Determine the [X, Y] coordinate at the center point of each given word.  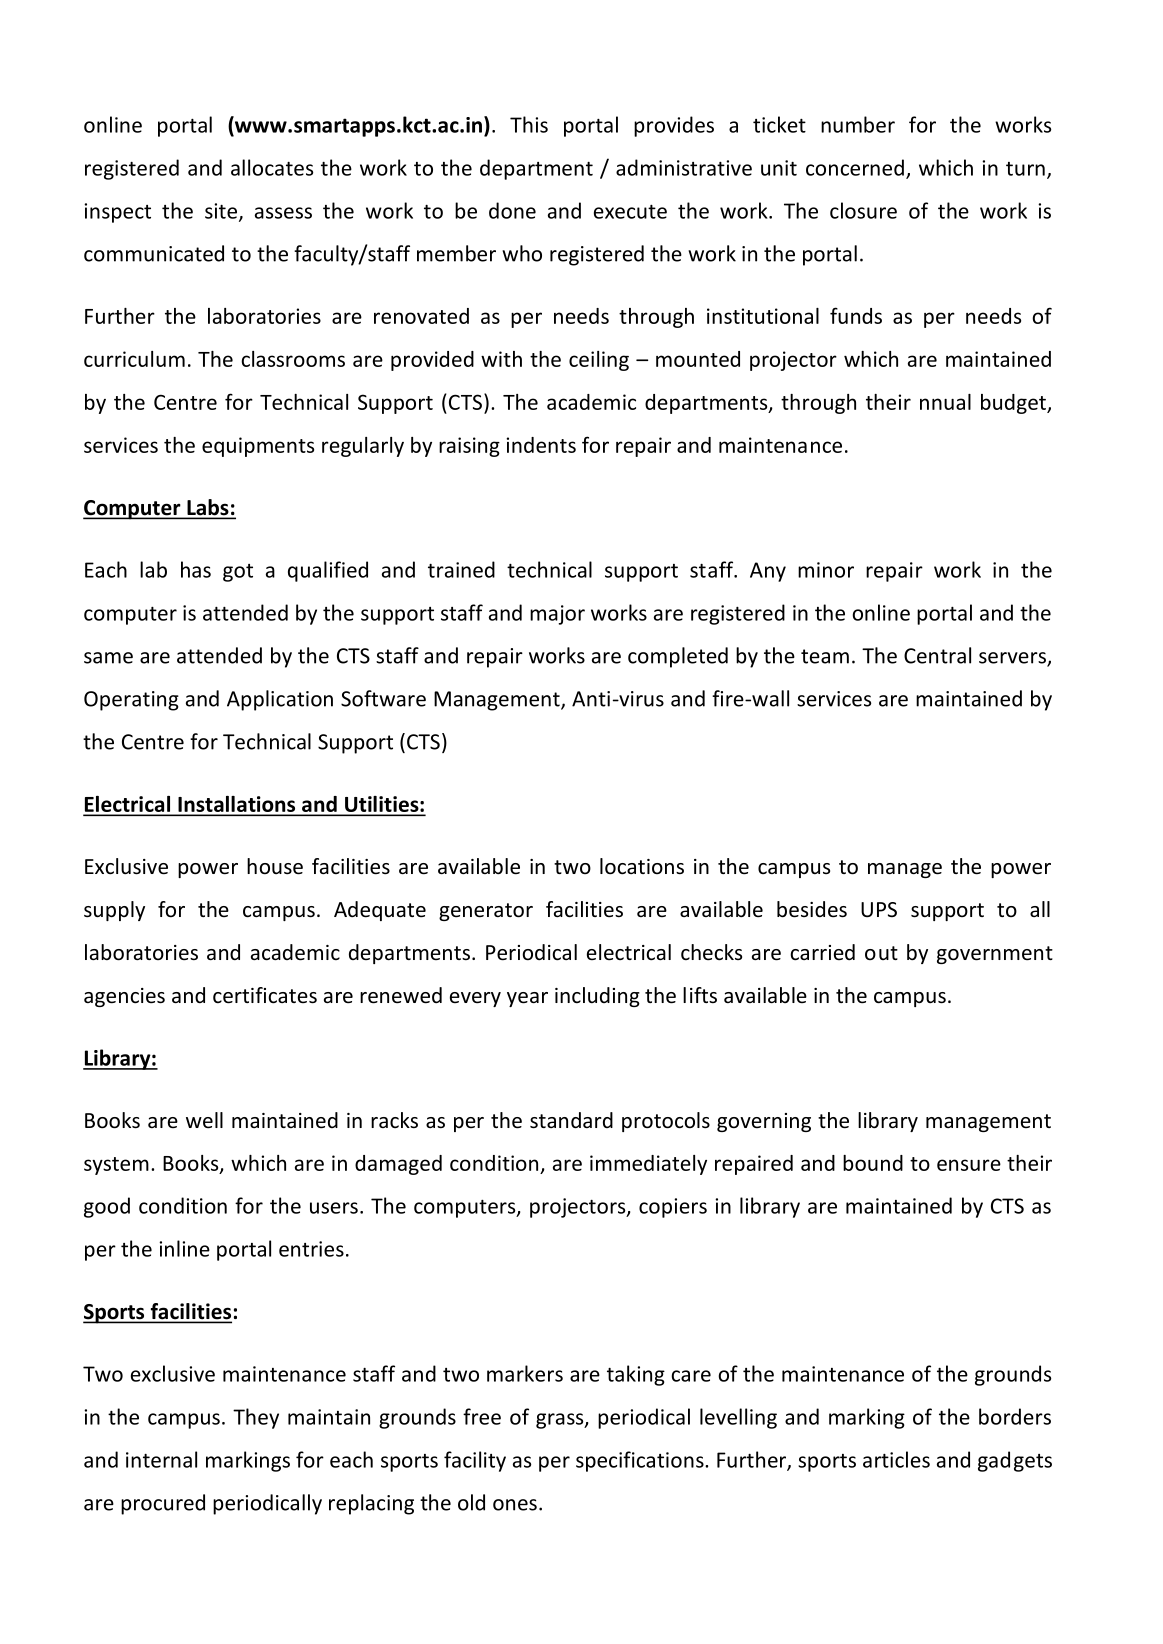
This [529, 124]
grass [561, 1421]
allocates [272, 167]
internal [161, 1459]
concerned [855, 167]
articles [896, 1459]
